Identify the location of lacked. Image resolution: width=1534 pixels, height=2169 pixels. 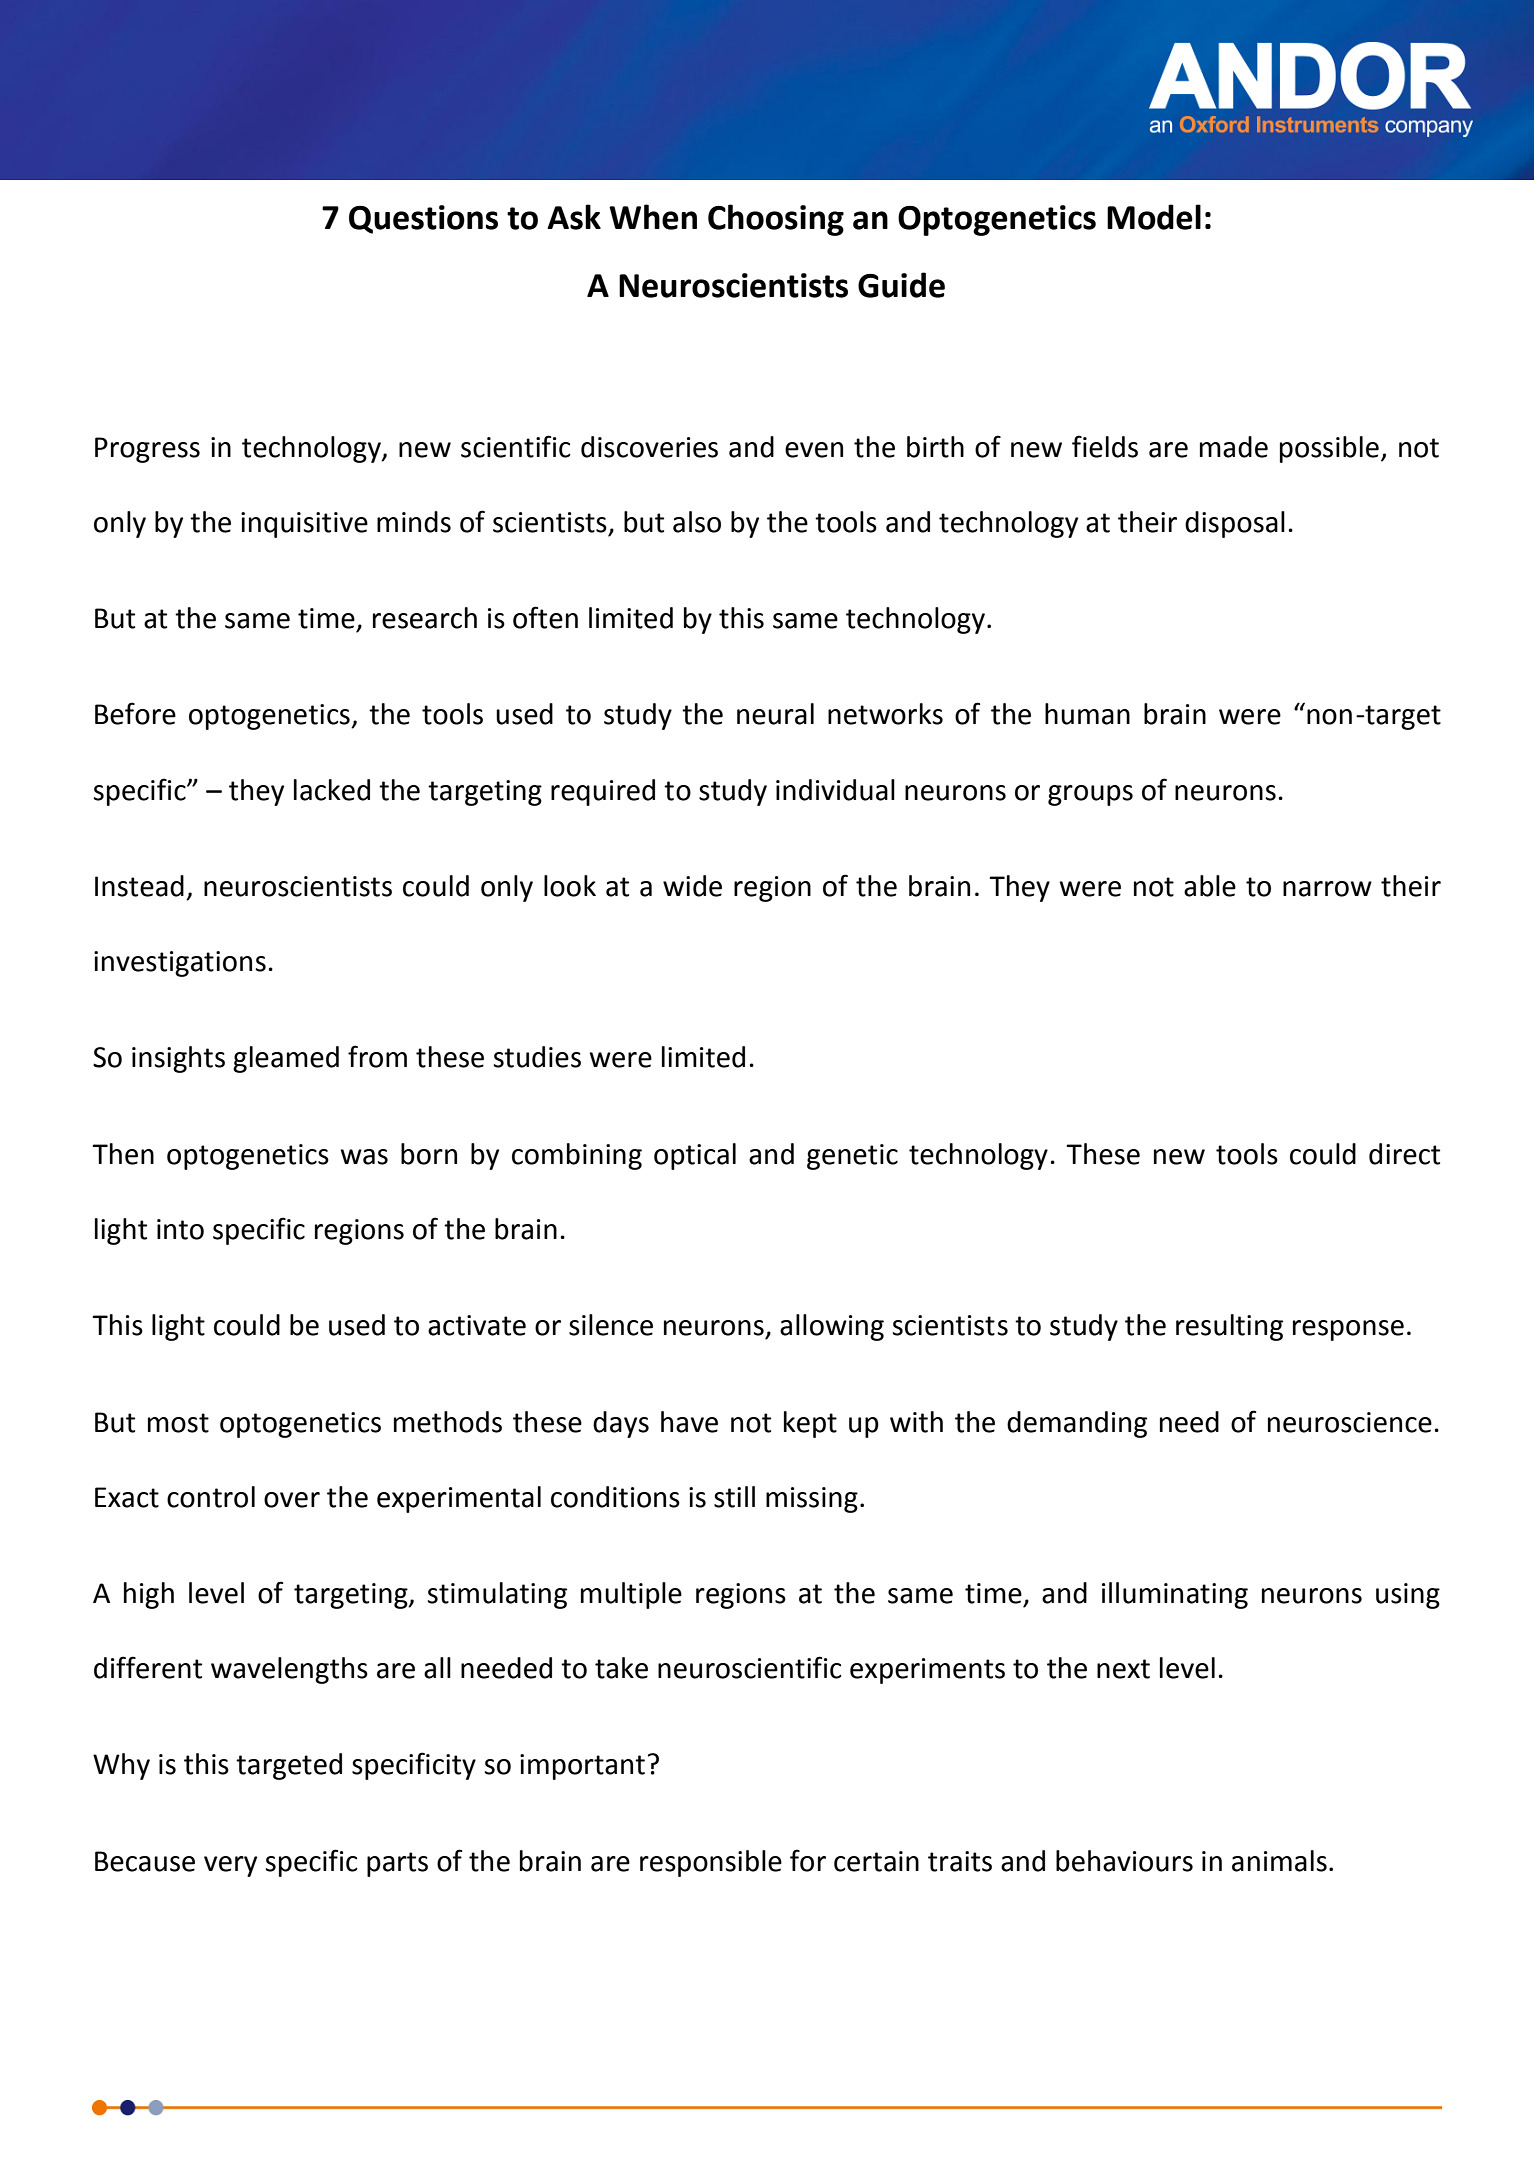
(332, 790).
